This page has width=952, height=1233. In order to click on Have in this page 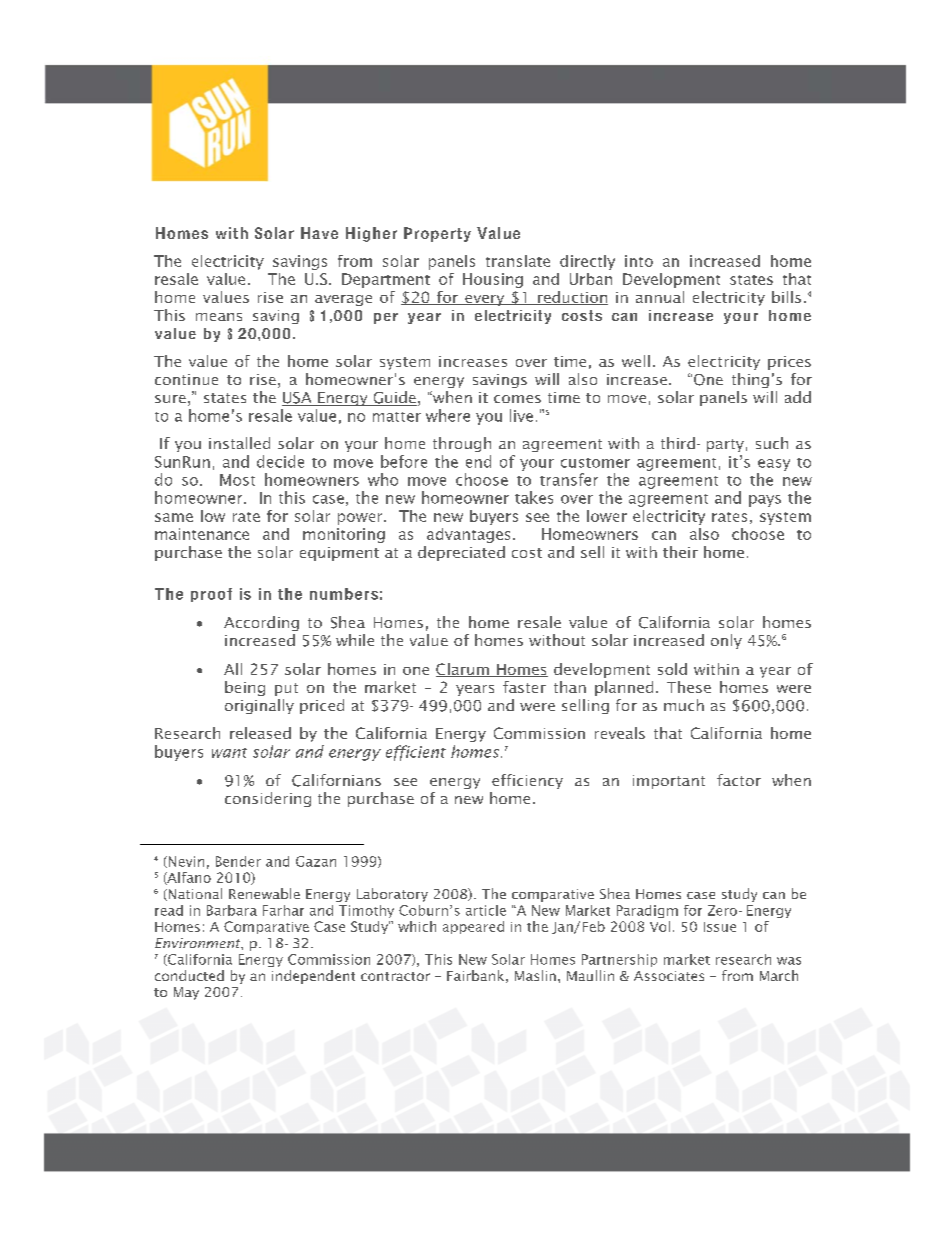, I will do `click(319, 233)`.
